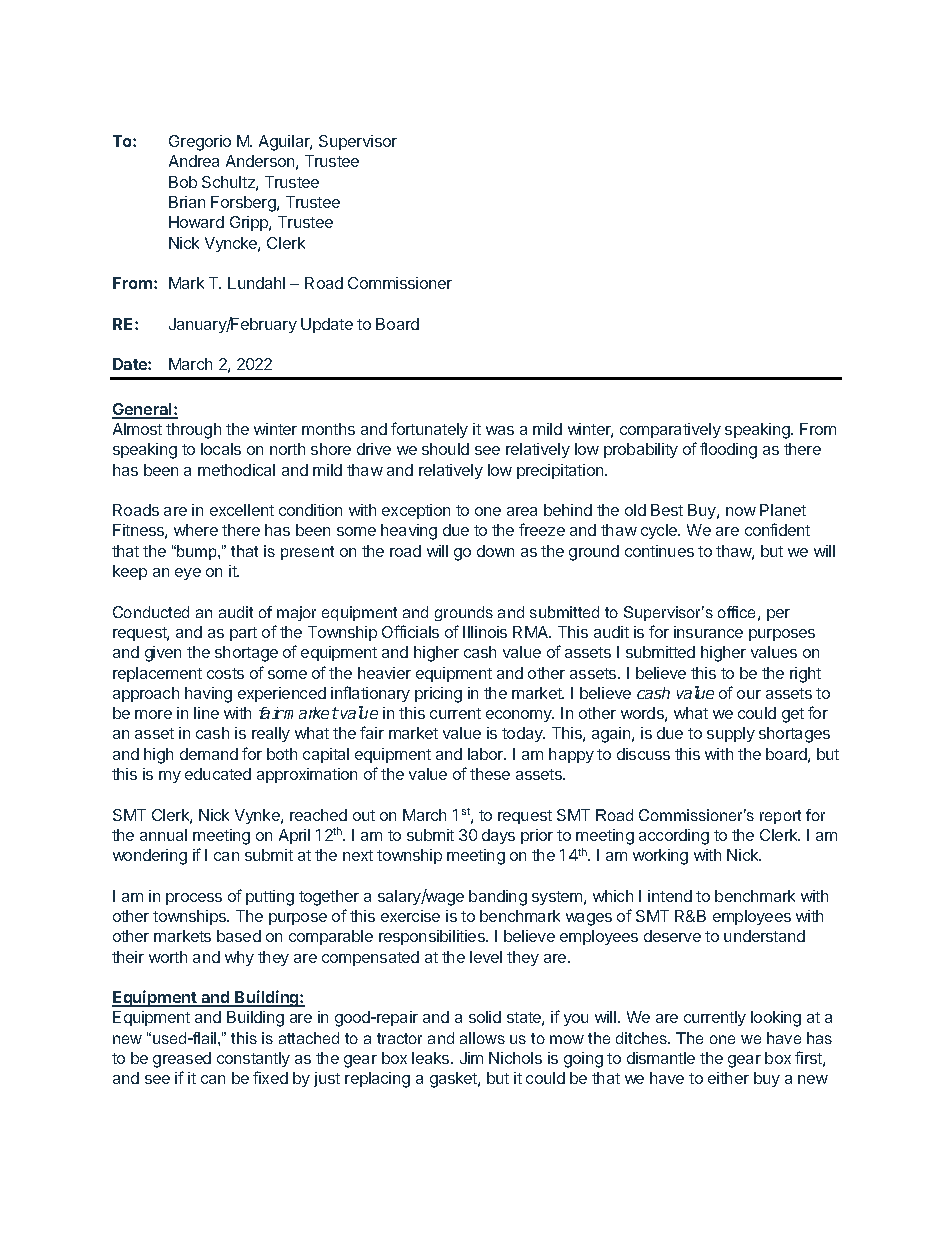 This document has width=952, height=1233. I want to click on Jim, so click(471, 1058).
